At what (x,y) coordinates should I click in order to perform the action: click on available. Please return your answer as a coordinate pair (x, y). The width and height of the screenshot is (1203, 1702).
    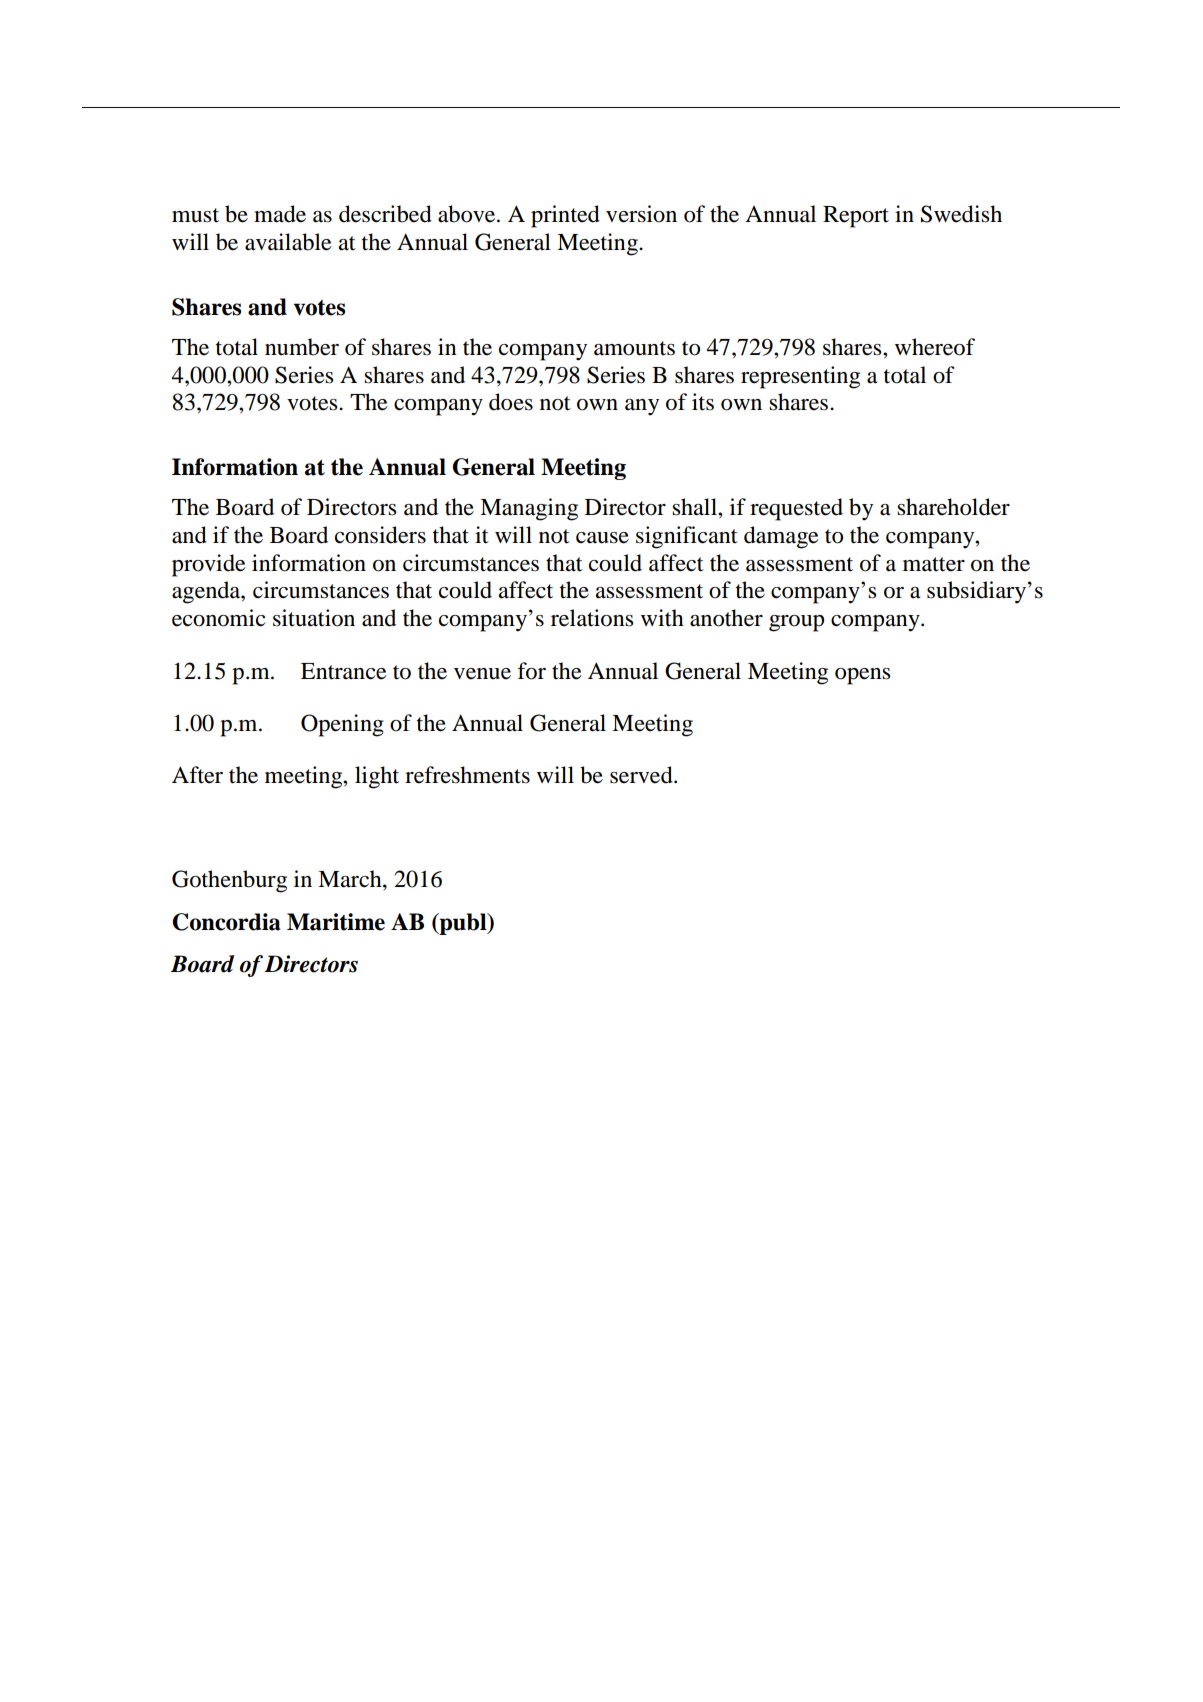
    Looking at the image, I should click on (288, 242).
